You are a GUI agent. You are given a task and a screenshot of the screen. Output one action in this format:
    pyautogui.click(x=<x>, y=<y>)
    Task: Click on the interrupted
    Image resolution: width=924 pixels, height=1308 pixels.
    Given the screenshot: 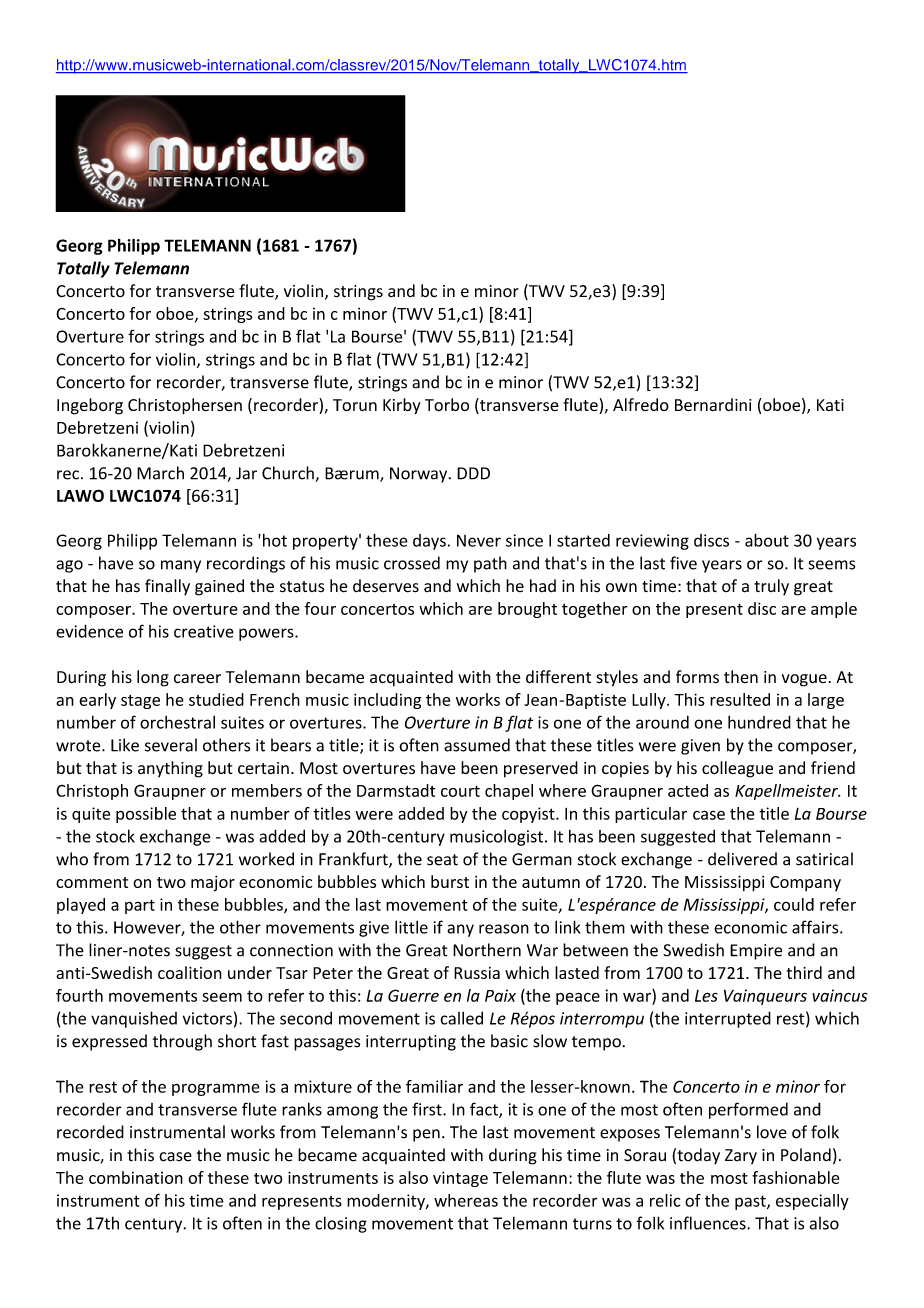 What is the action you would take?
    pyautogui.click(x=728, y=1019)
